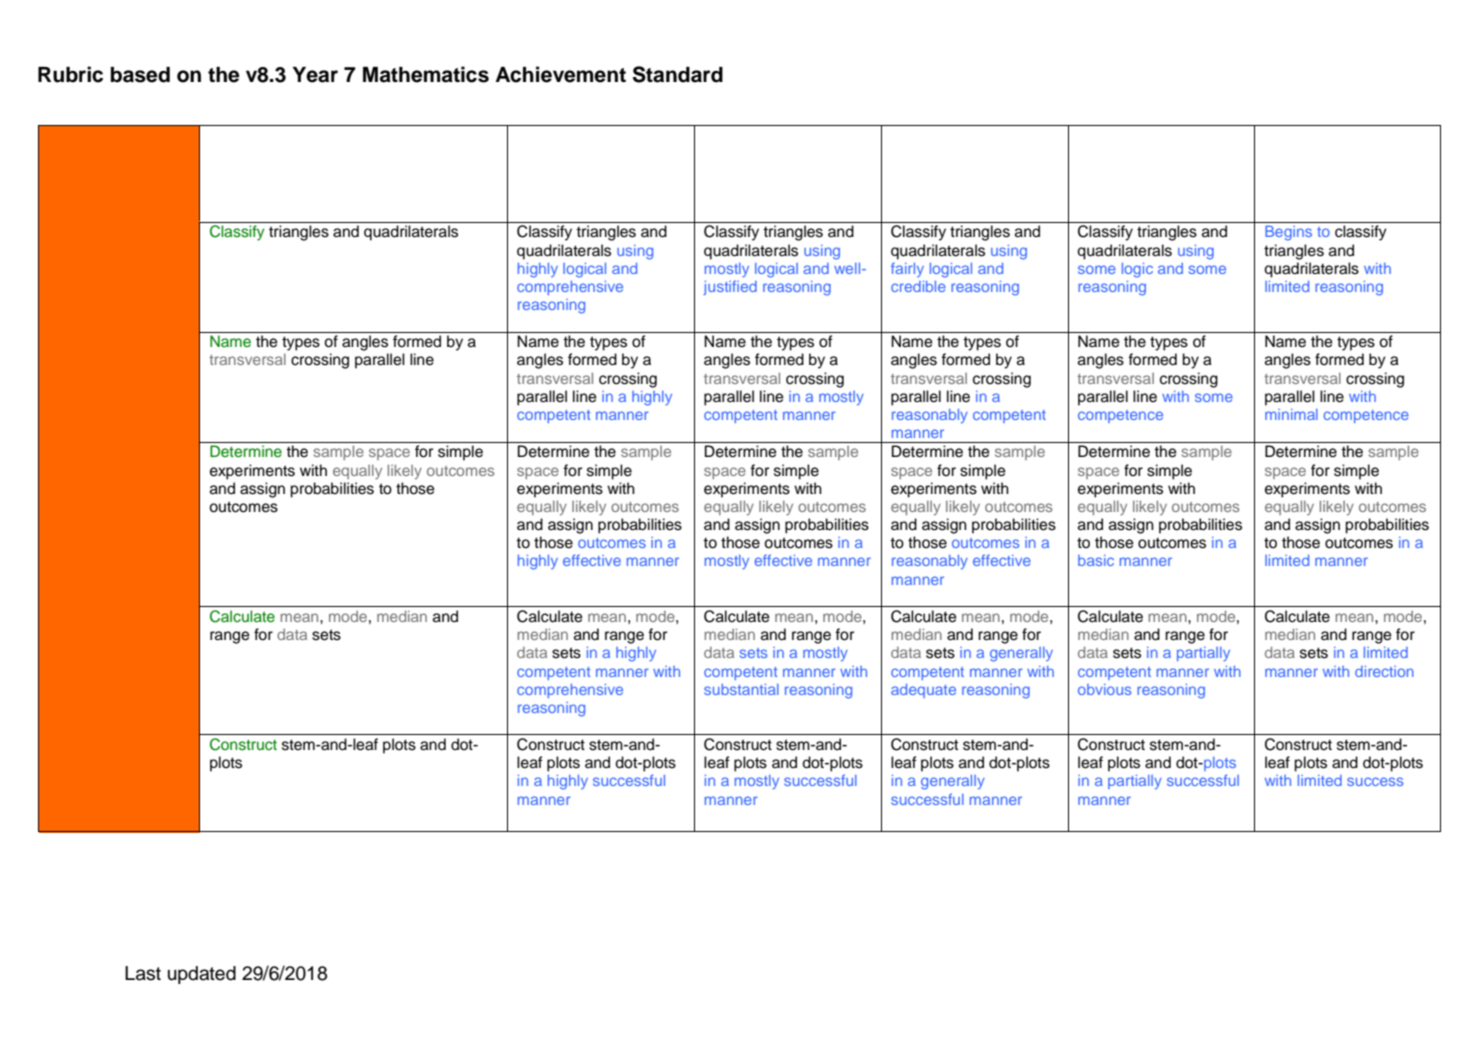  Describe the element at coordinates (923, 691) in the image. I see `adequate` at that location.
